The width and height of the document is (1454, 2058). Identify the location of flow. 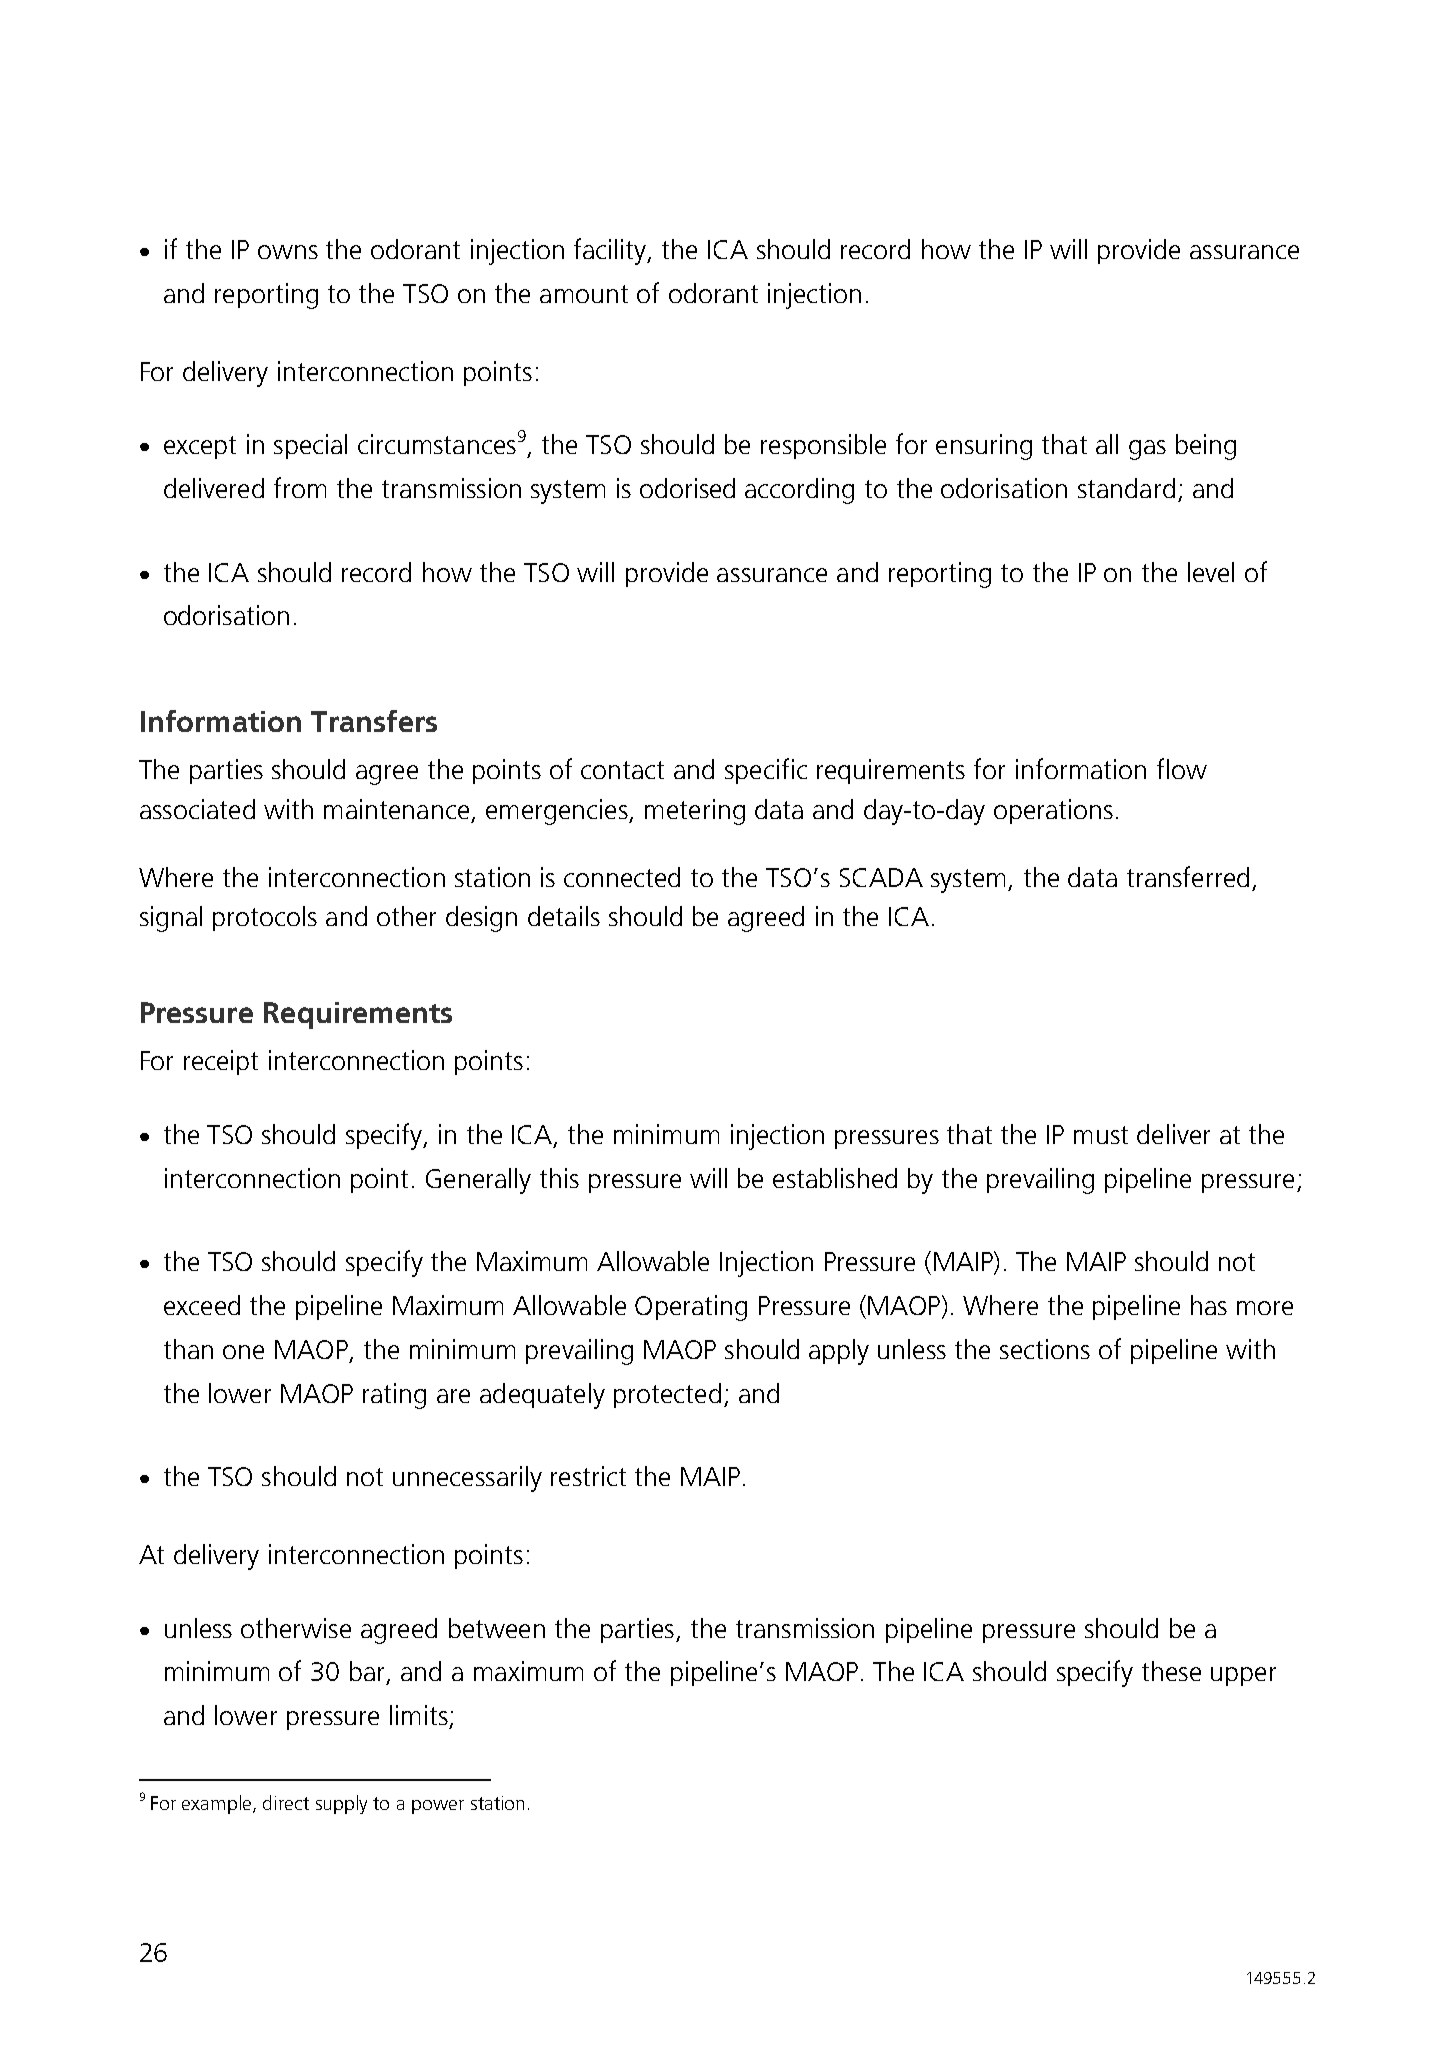
(1182, 768).
